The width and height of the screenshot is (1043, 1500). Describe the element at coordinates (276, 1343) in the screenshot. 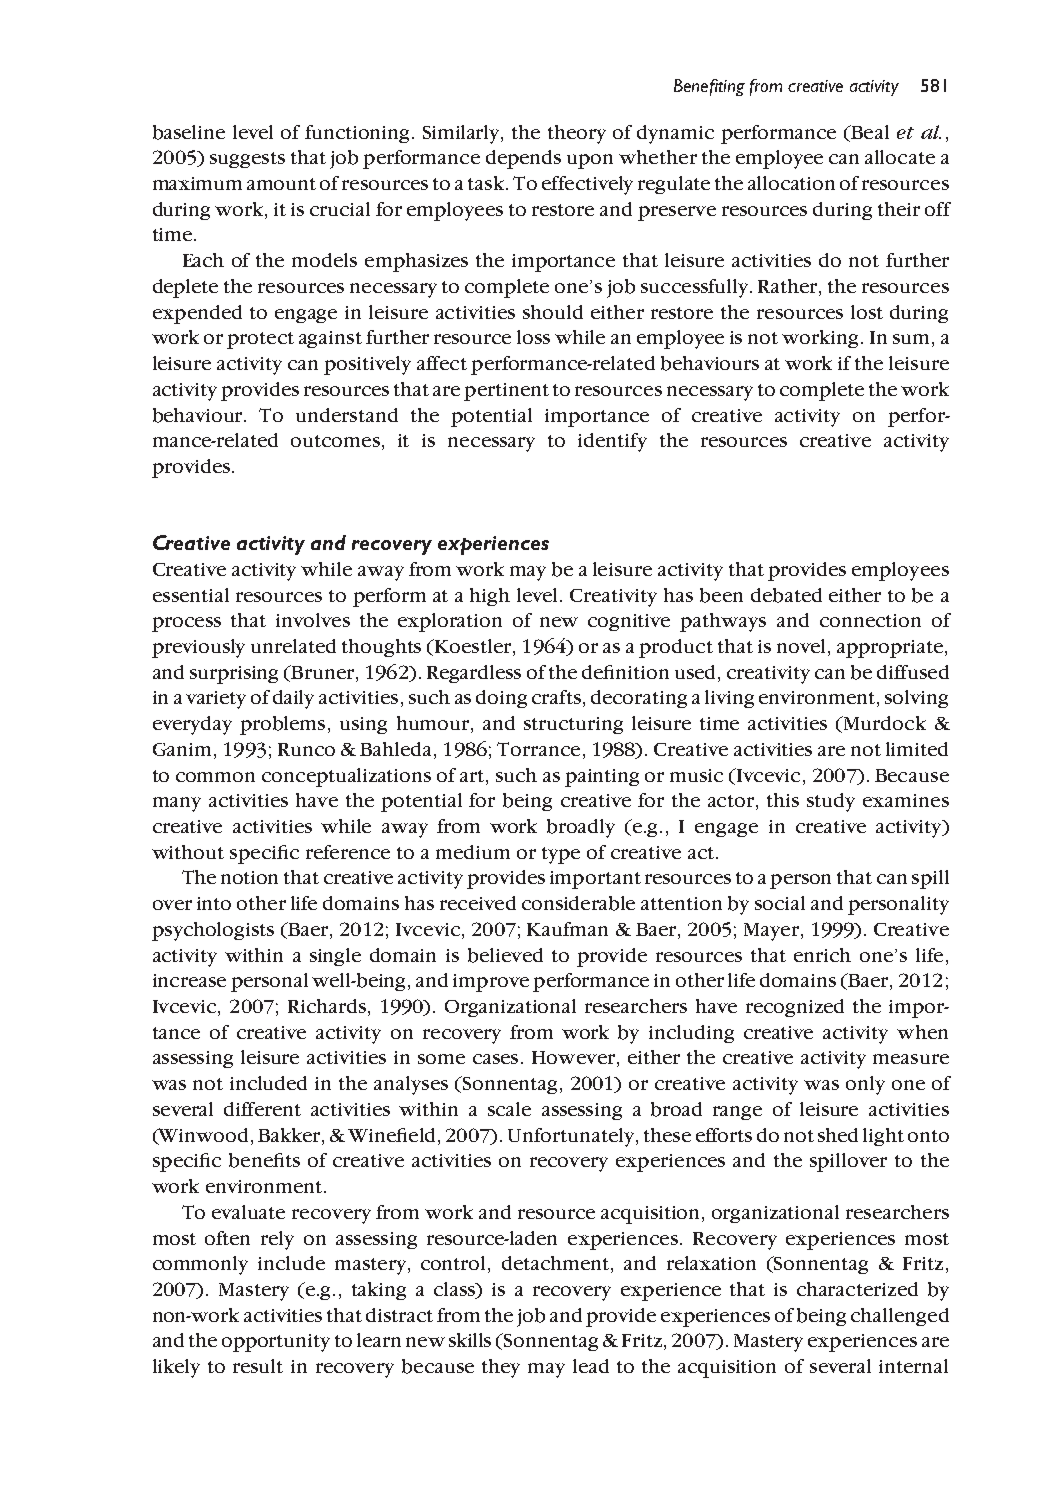

I see `opportunity` at that location.
